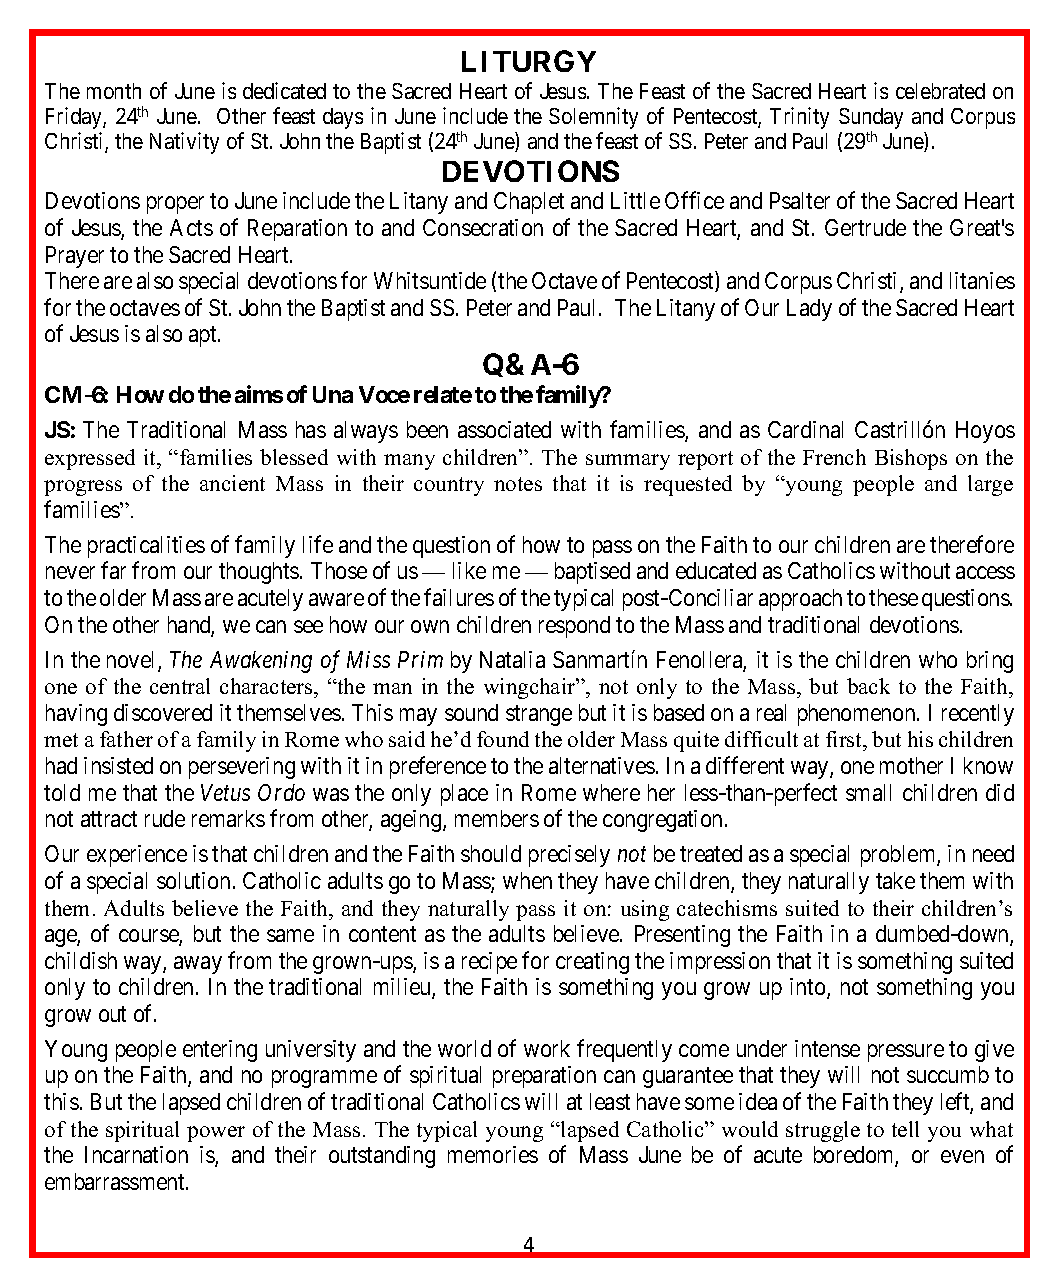 The width and height of the screenshot is (1059, 1287). What do you see at coordinates (136, 1154) in the screenshot?
I see `Incarnation` at bounding box center [136, 1154].
